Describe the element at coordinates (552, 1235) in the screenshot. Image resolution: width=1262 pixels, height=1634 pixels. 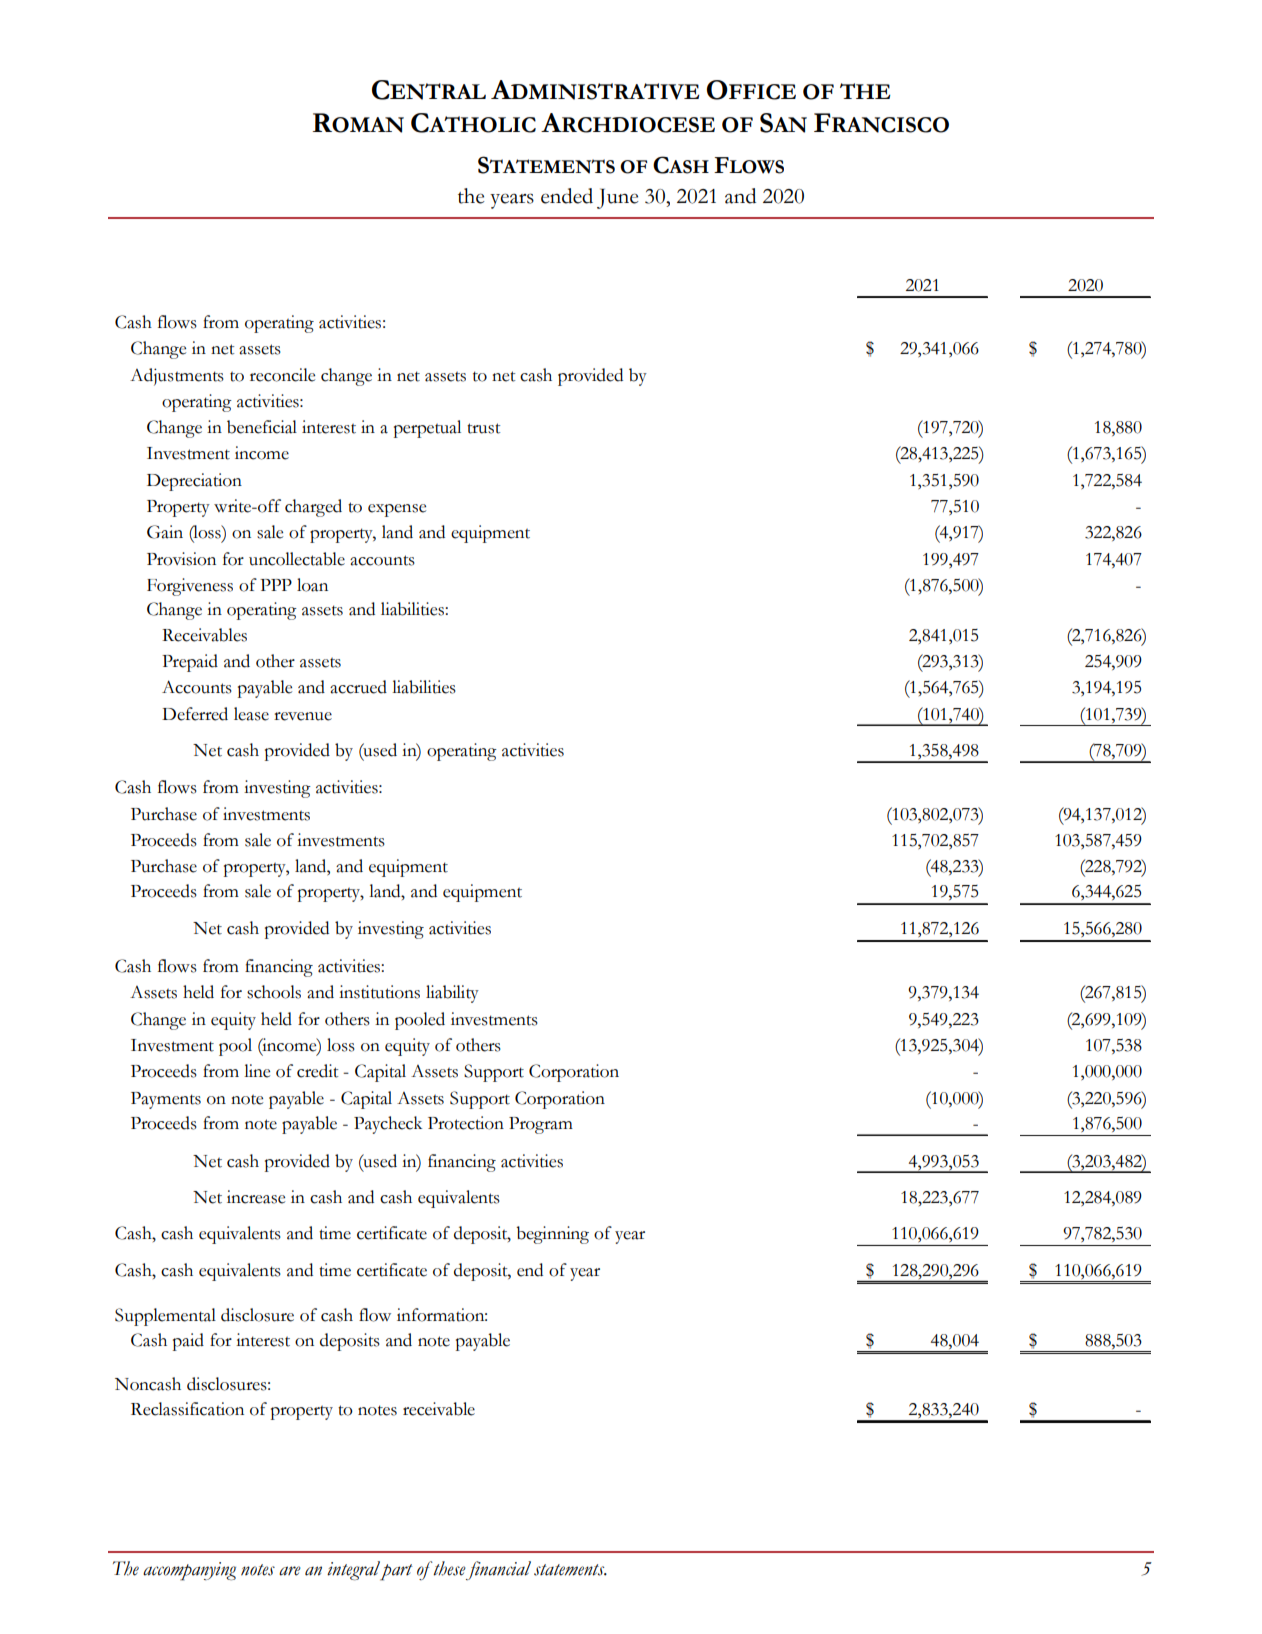
I see `beginning` at that location.
